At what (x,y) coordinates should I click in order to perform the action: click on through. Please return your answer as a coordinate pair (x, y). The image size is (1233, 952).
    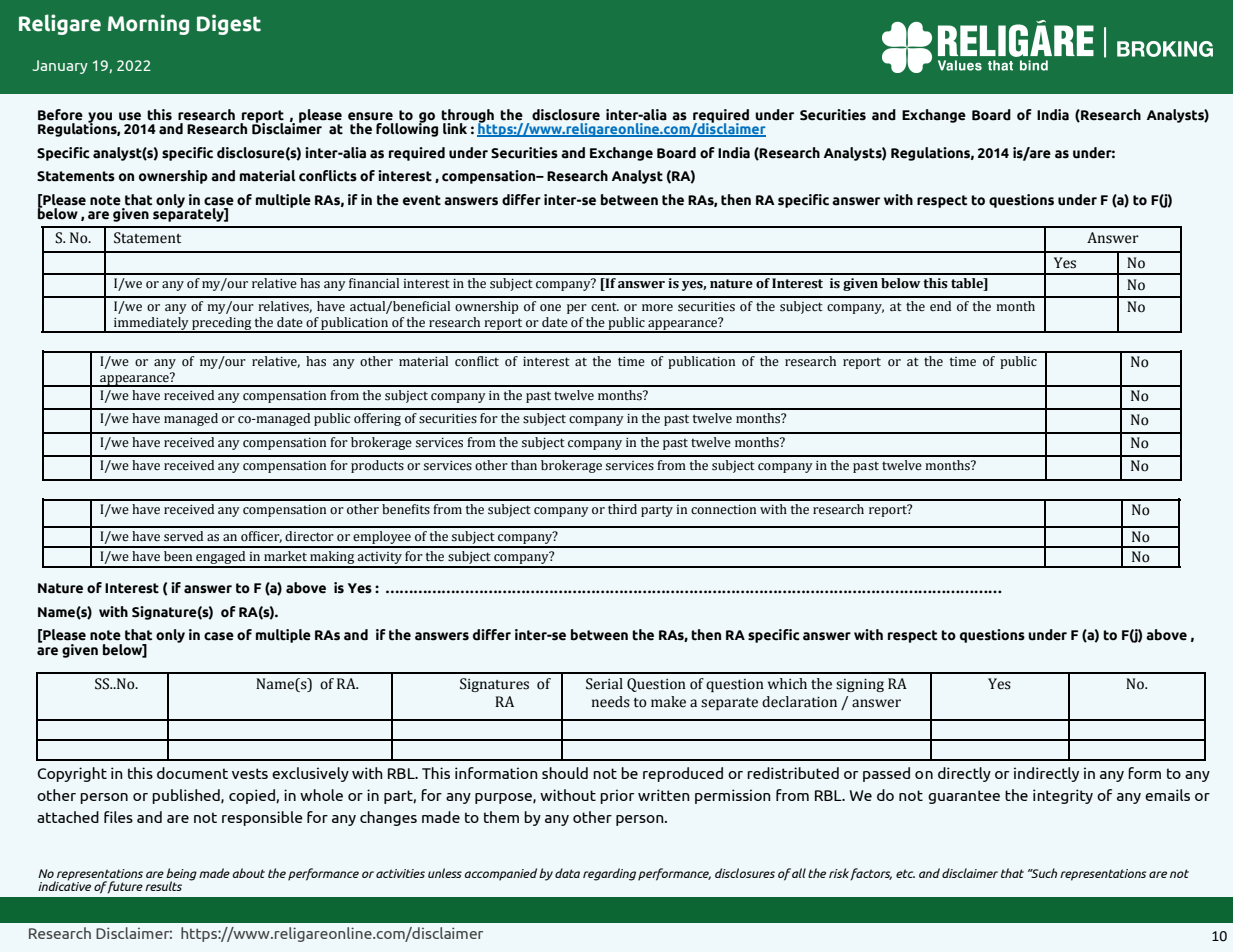
    Looking at the image, I should click on (468, 117).
